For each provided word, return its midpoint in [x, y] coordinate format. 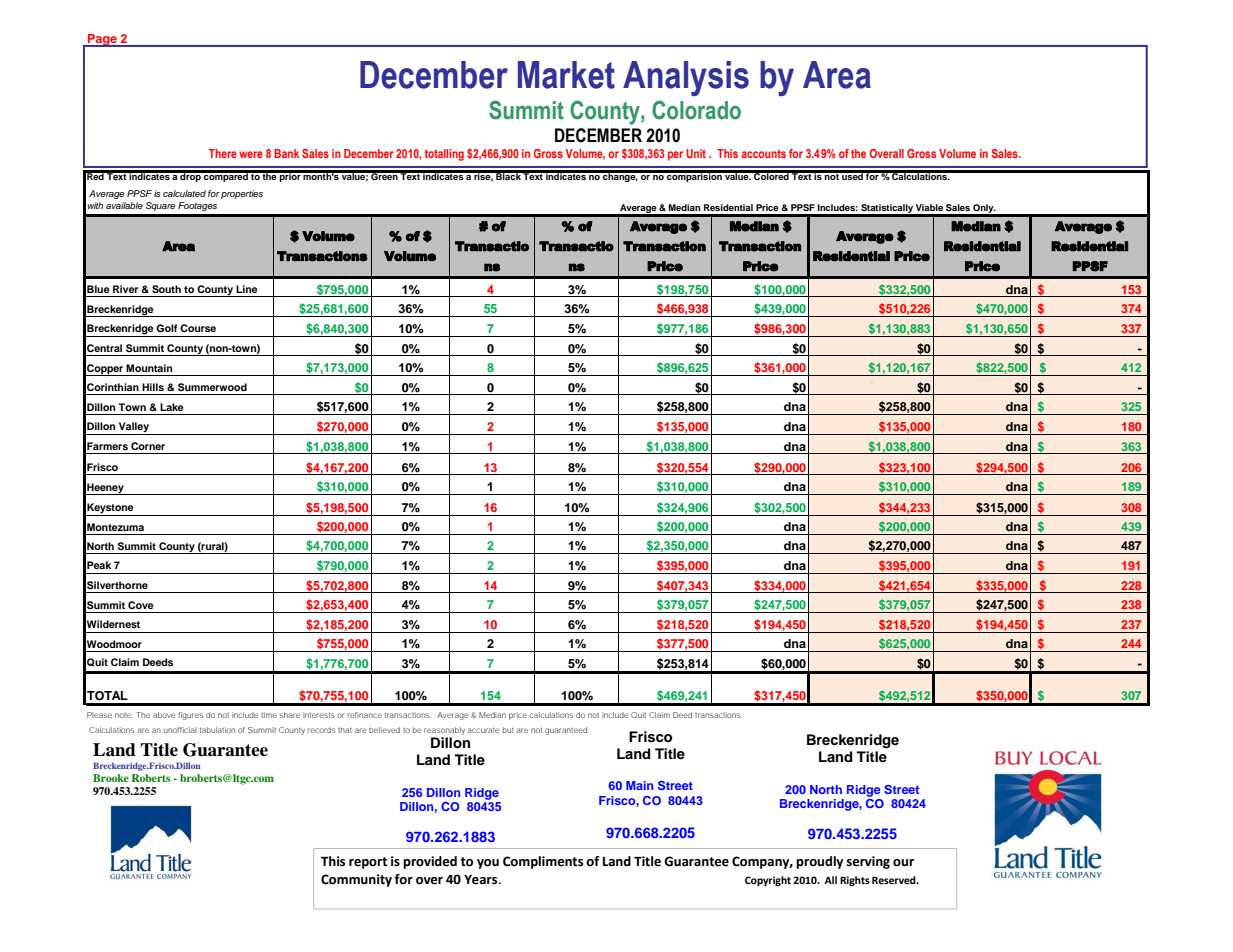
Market [566, 75]
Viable [929, 207]
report [368, 863]
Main [639, 785]
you [488, 864]
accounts [763, 153]
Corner [148, 446]
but [508, 730]
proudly [819, 862]
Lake [172, 407]
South [166, 289]
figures [190, 716]
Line [247, 289]
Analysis [686, 78]
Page [102, 40]
